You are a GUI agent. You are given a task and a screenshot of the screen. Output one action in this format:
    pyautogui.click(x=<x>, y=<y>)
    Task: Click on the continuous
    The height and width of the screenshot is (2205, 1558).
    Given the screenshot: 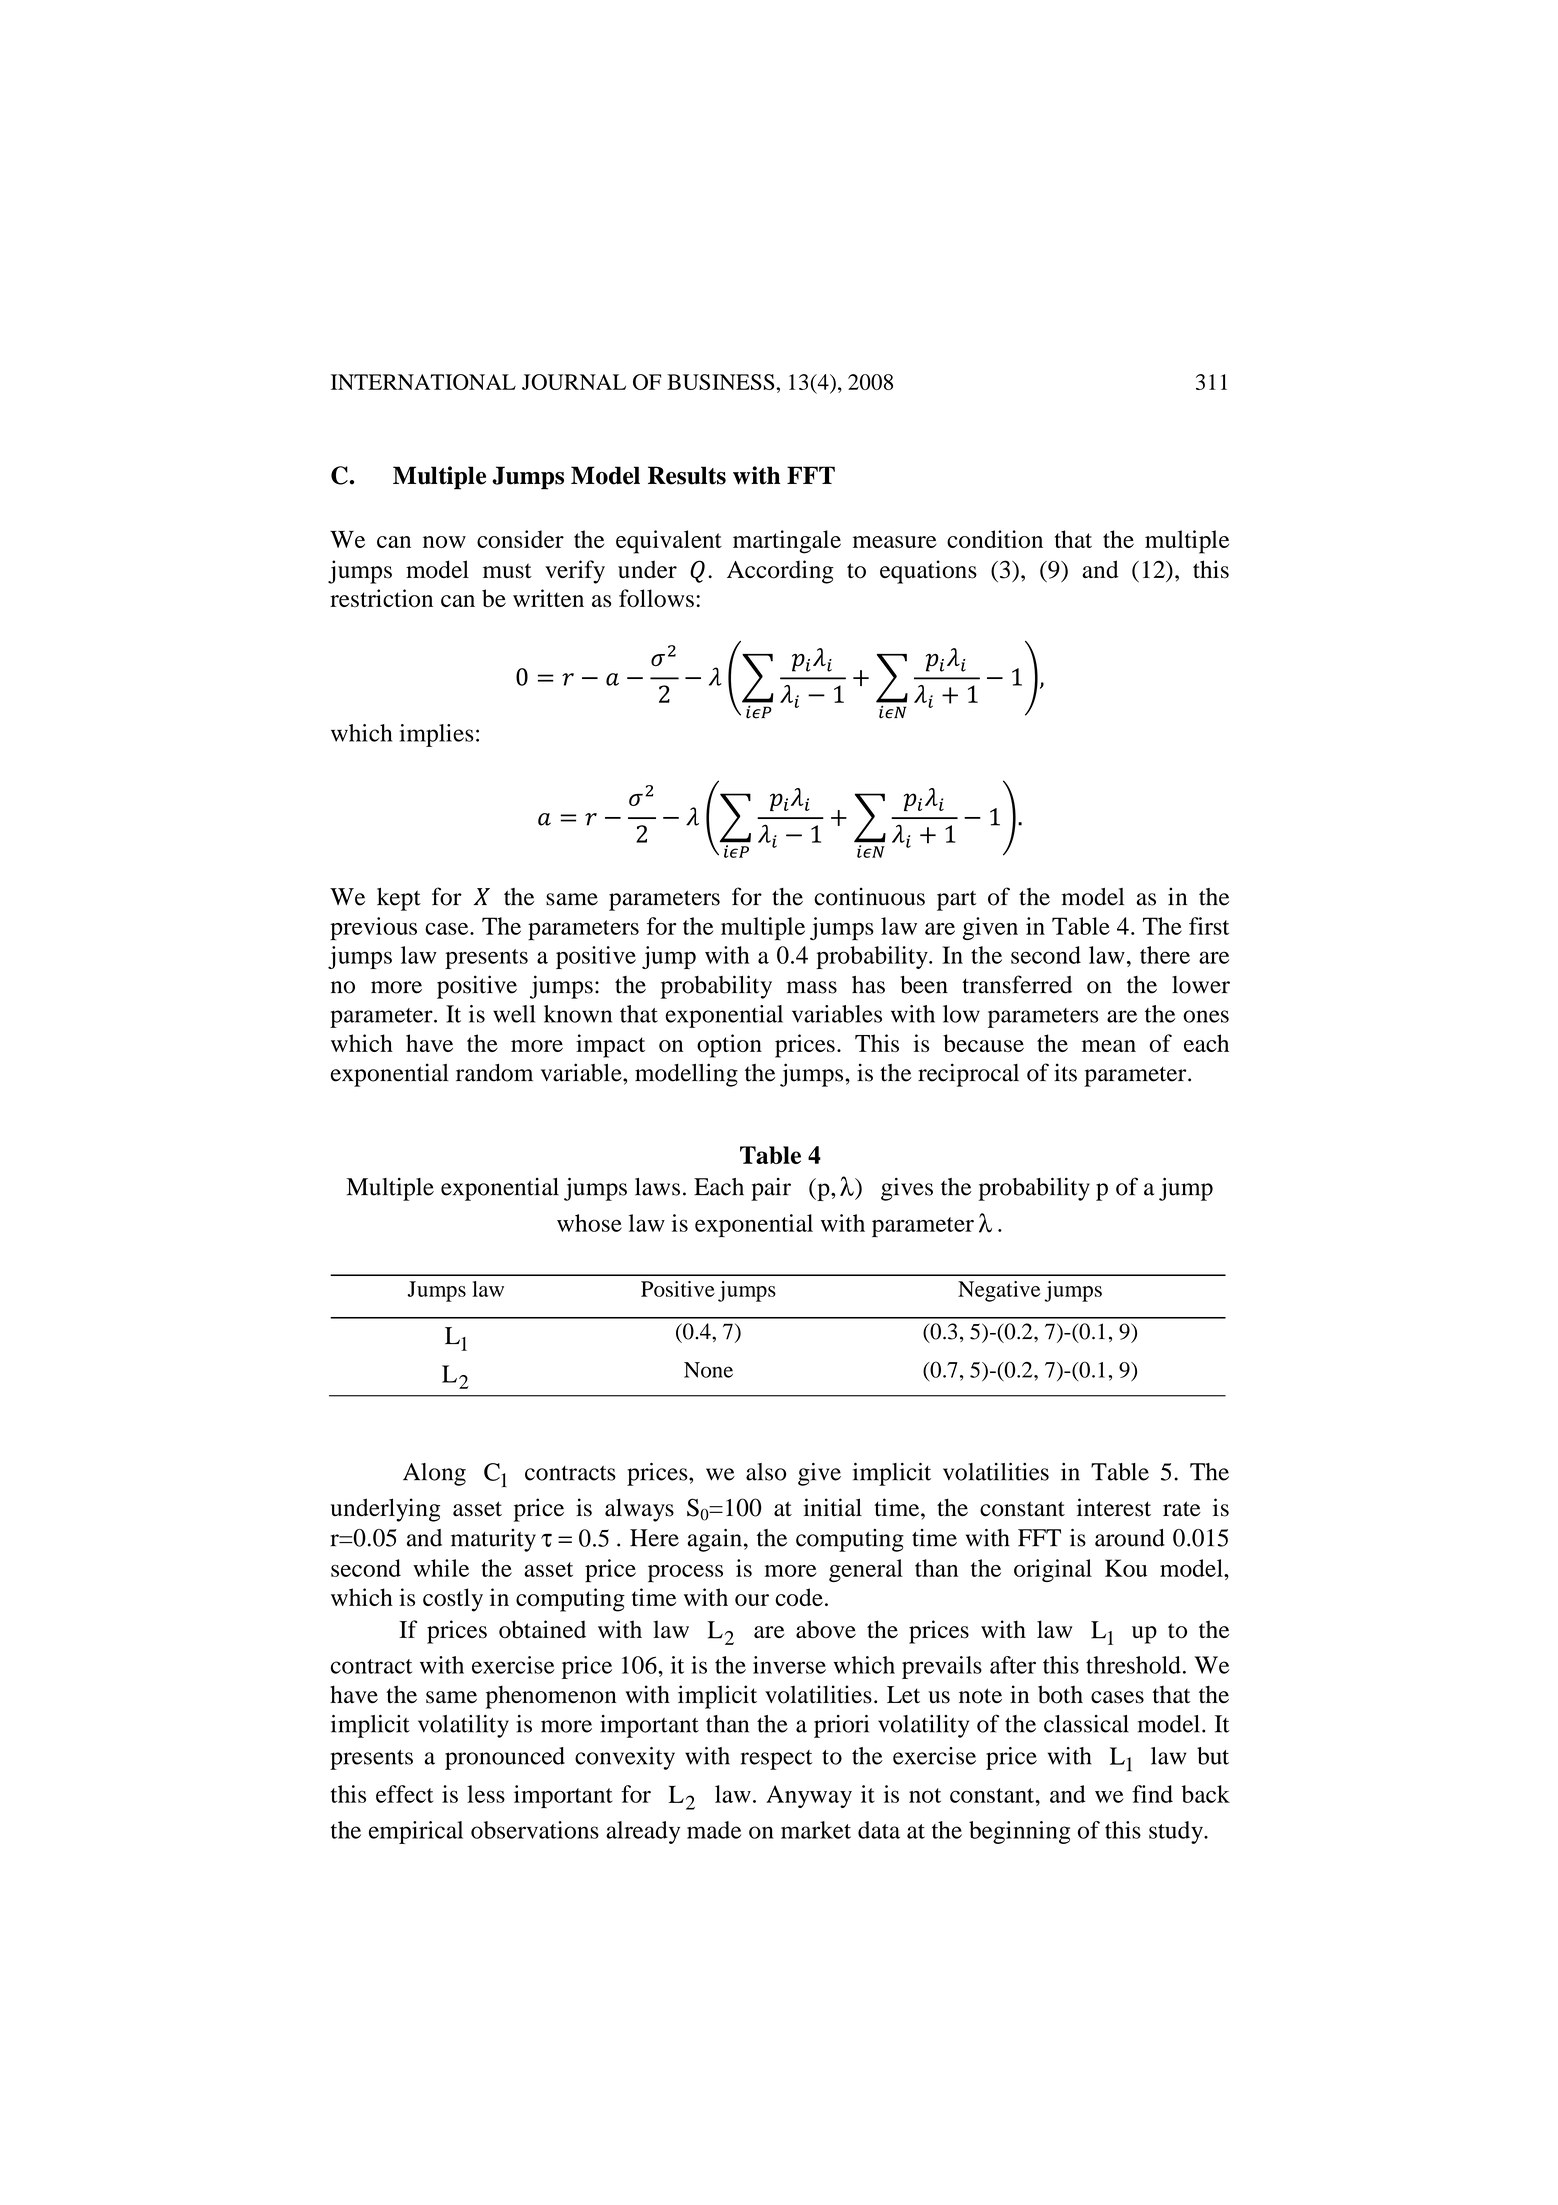 What is the action you would take?
    pyautogui.click(x=869, y=896)
